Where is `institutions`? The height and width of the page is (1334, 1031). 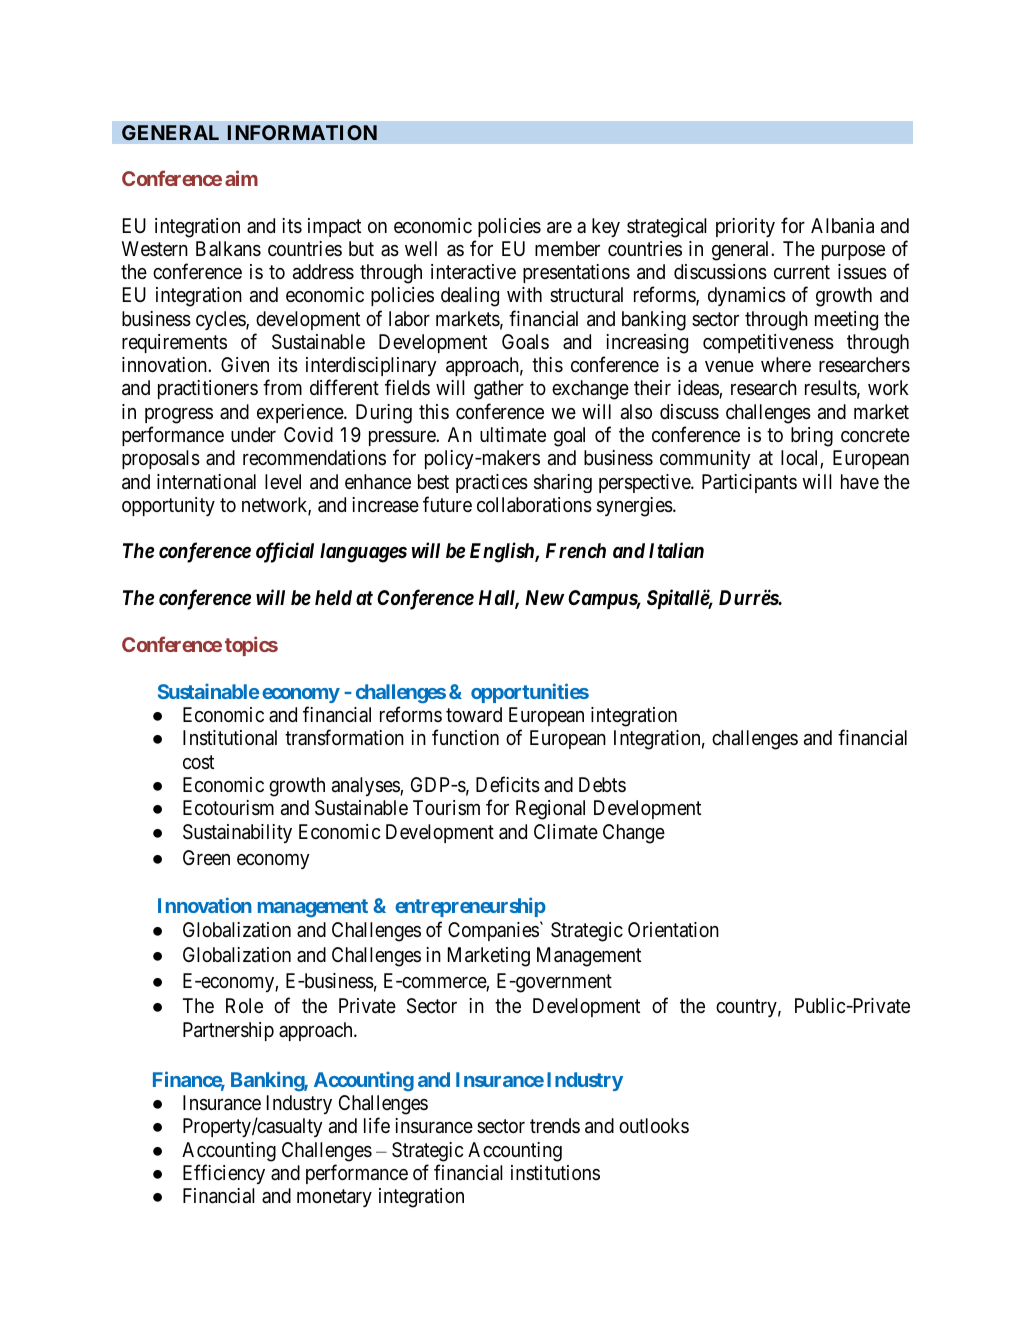 institutions is located at coordinates (555, 1172).
